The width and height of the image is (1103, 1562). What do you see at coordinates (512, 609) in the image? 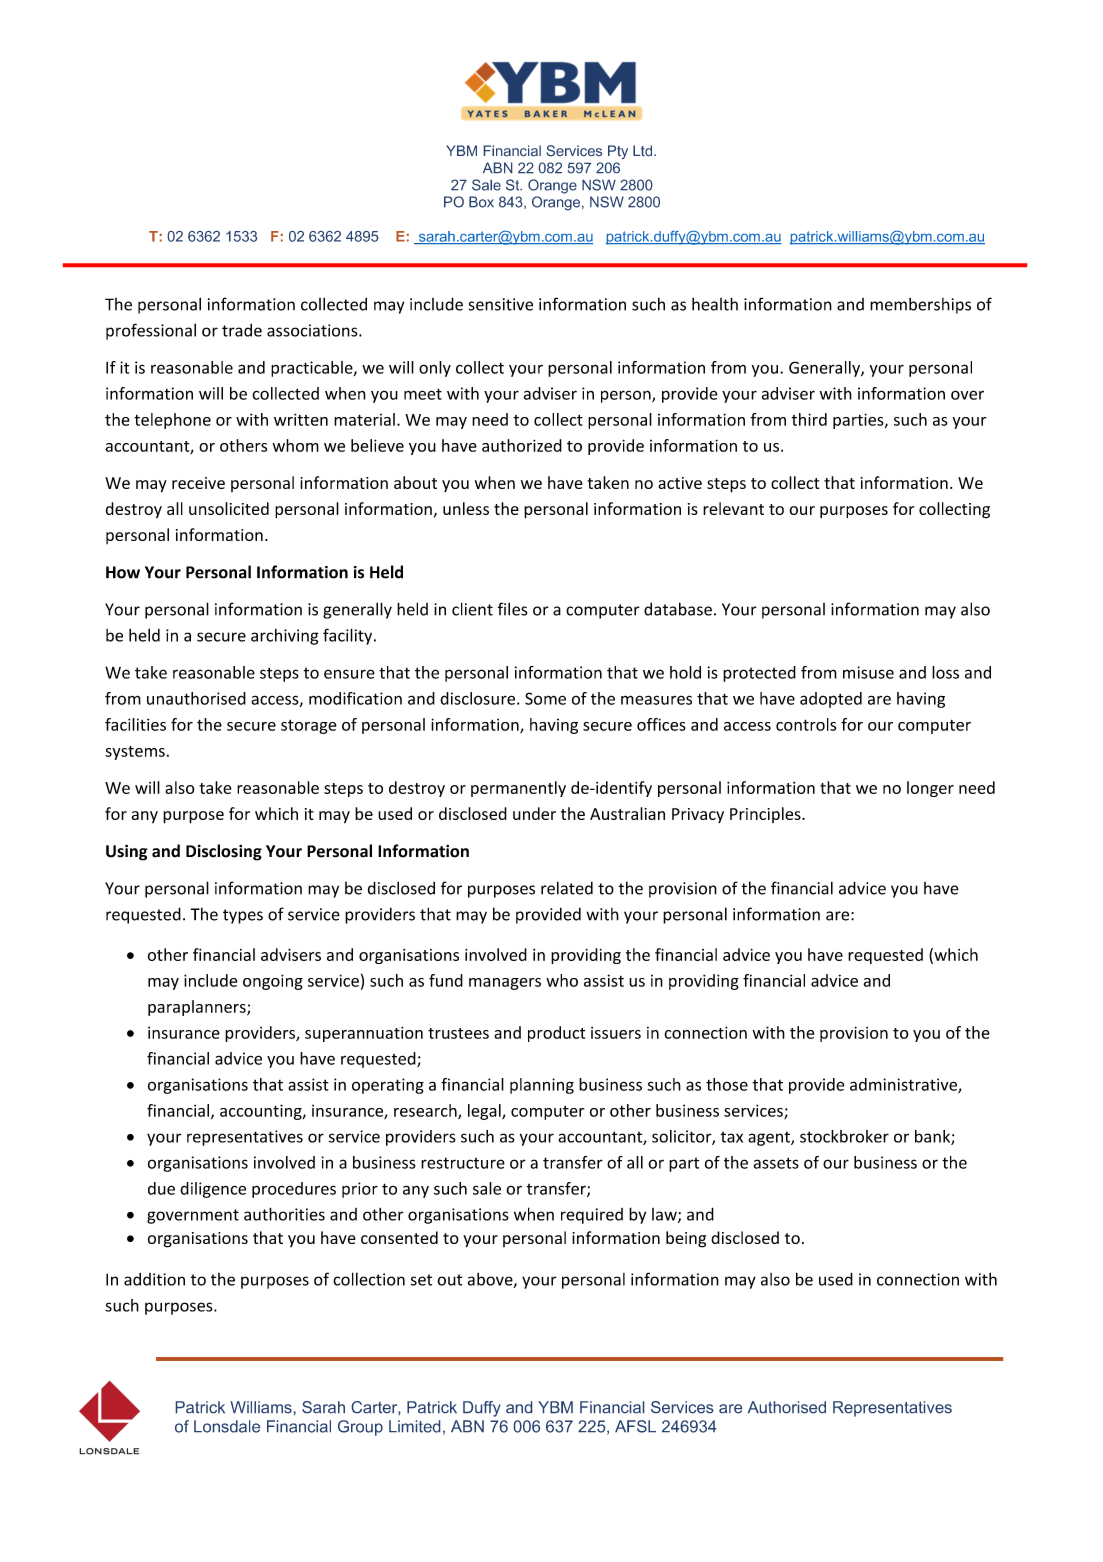
I see `files` at bounding box center [512, 609].
